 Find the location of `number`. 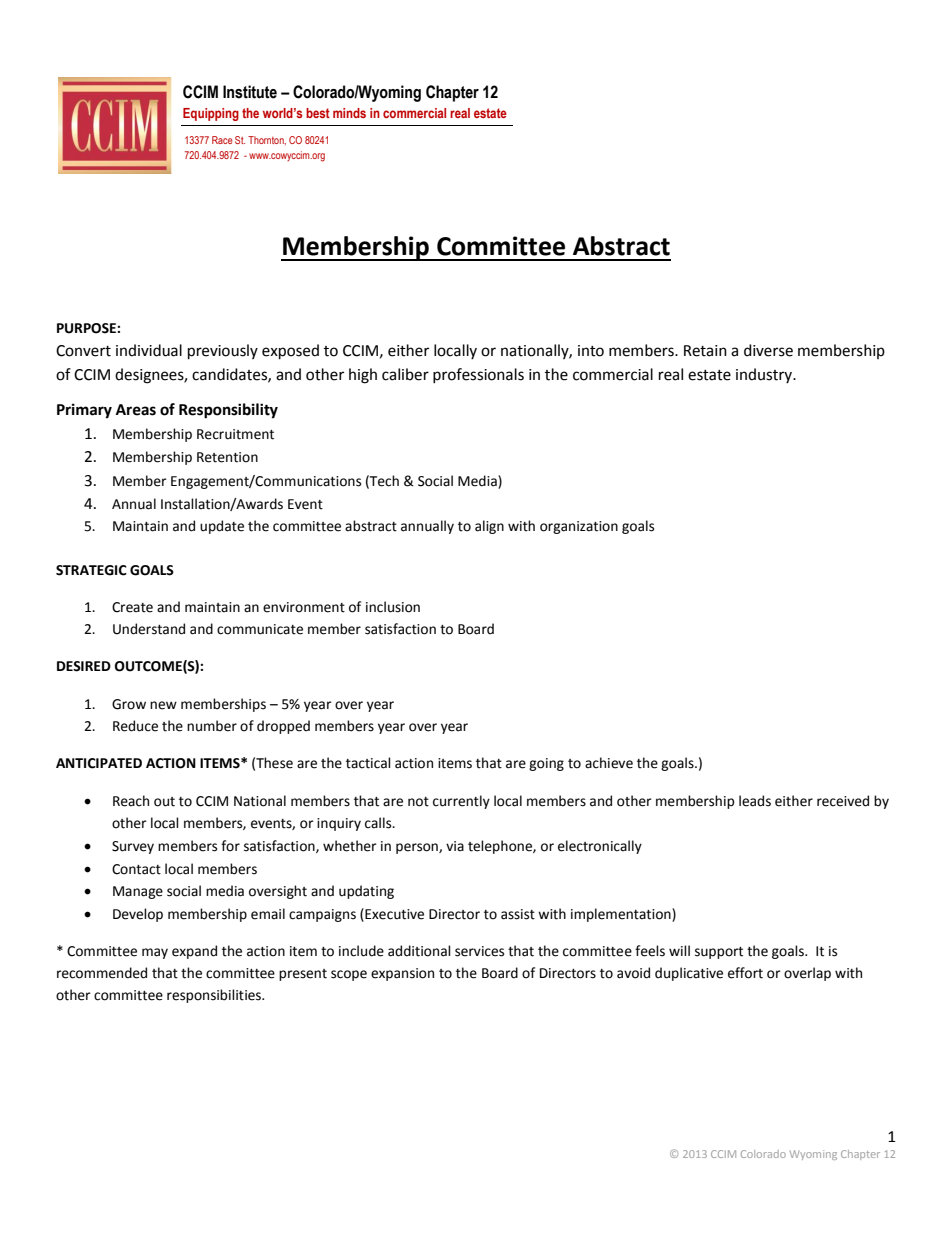

number is located at coordinates (212, 726).
